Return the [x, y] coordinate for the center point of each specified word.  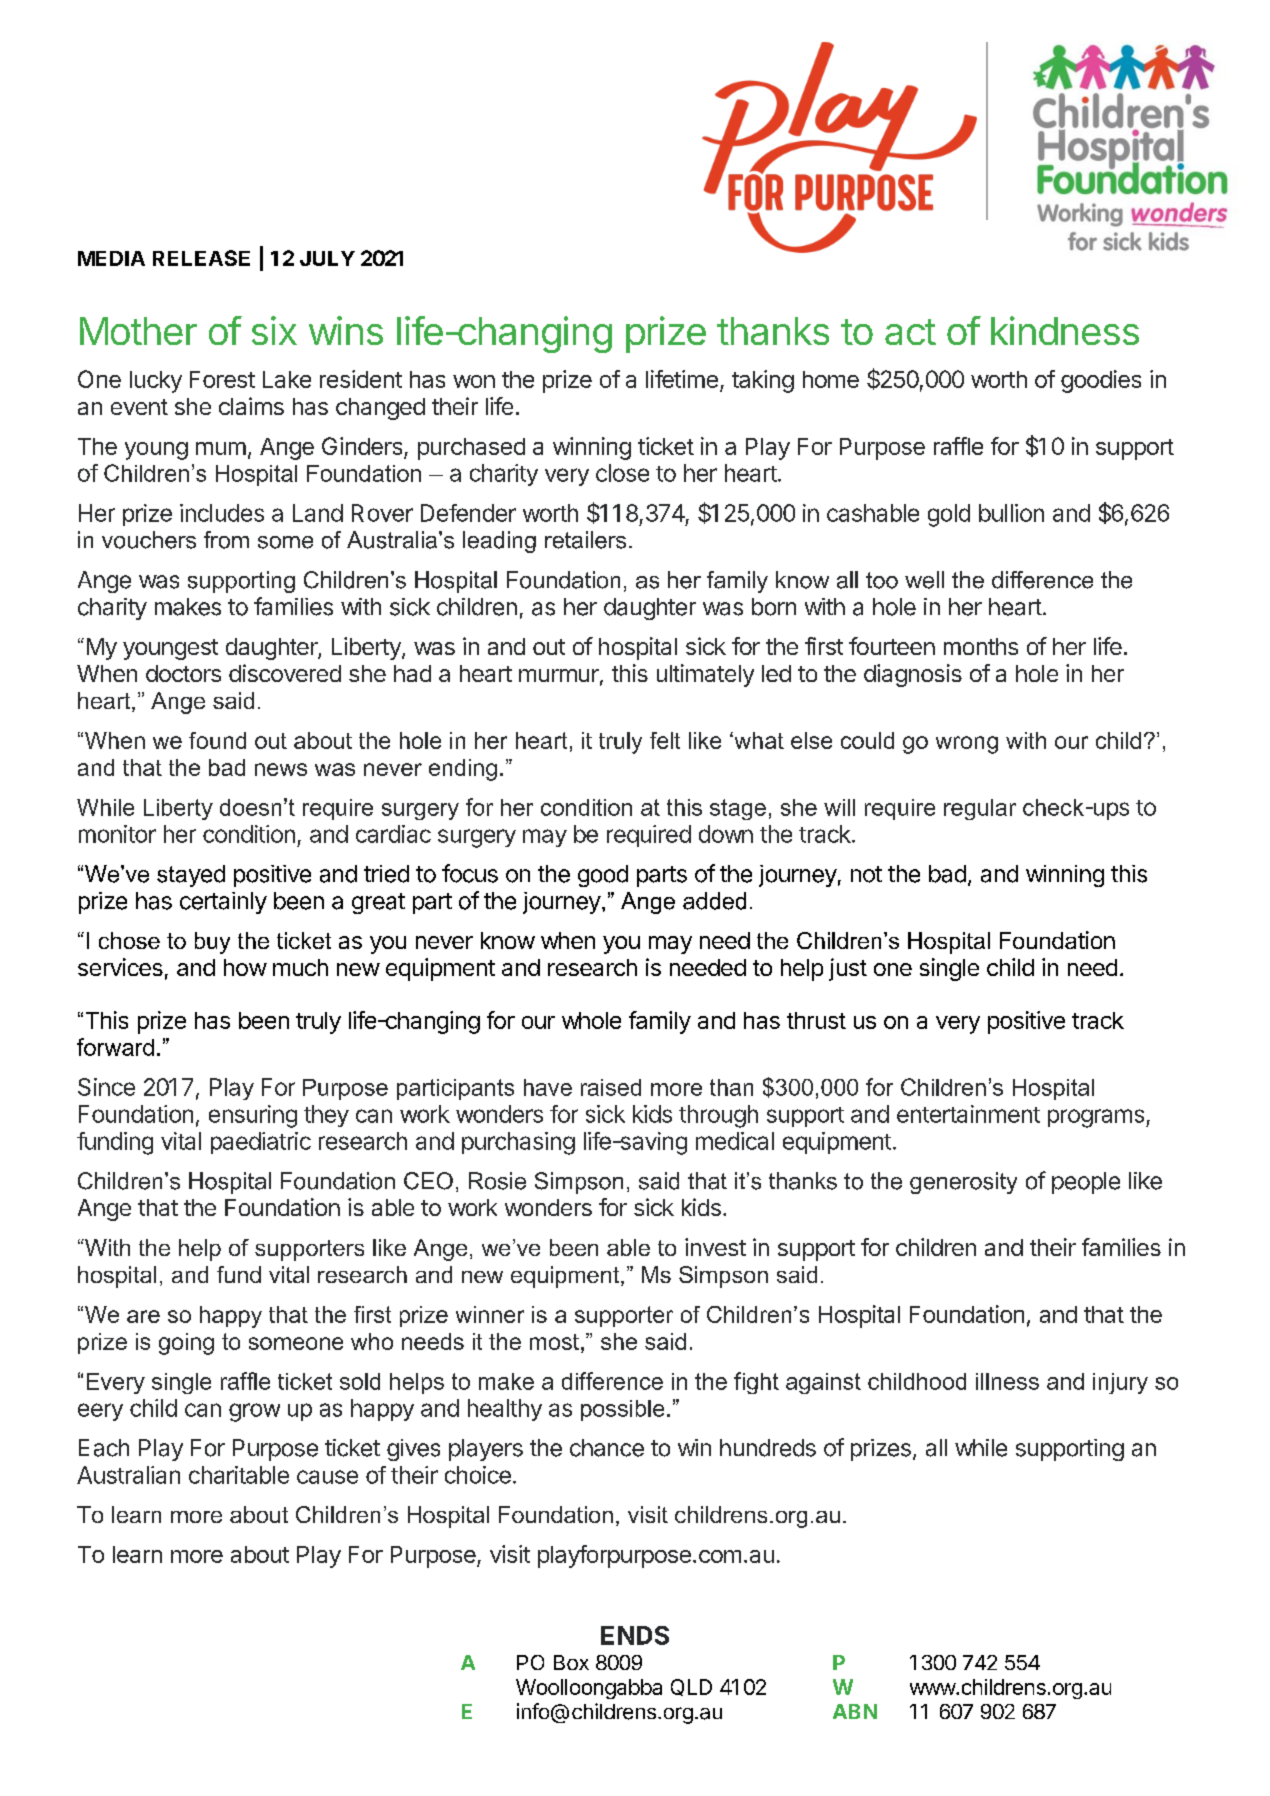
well [924, 580]
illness [1007, 1381]
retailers [585, 540]
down [726, 834]
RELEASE [201, 258]
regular [980, 809]
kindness [1065, 330]
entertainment [968, 1114]
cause [327, 1477]
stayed [191, 876]
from [226, 540]
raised [611, 1087]
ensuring [253, 1116]
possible [622, 1410]
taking [763, 381]
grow [254, 1412]
